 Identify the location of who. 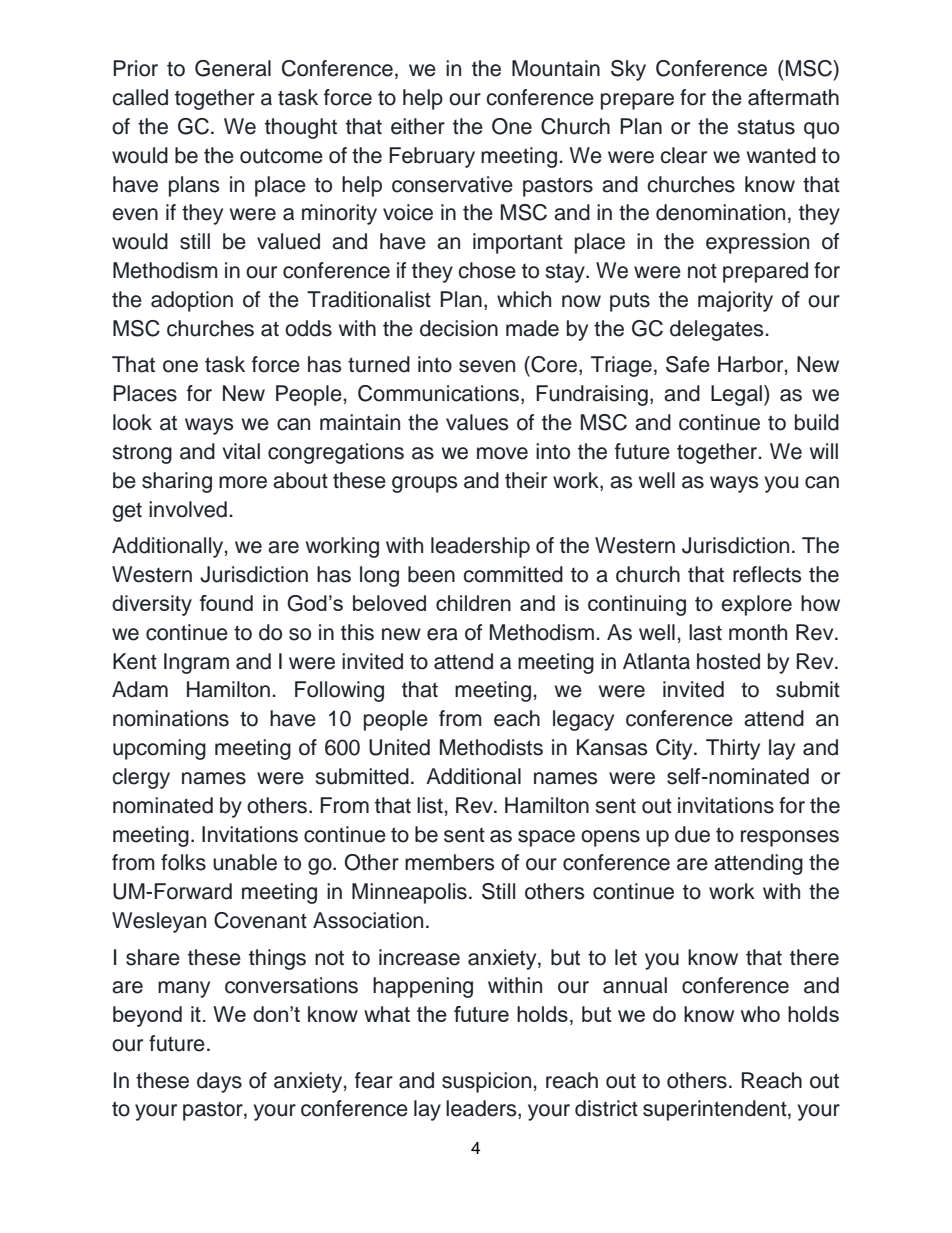
(760, 1014).
